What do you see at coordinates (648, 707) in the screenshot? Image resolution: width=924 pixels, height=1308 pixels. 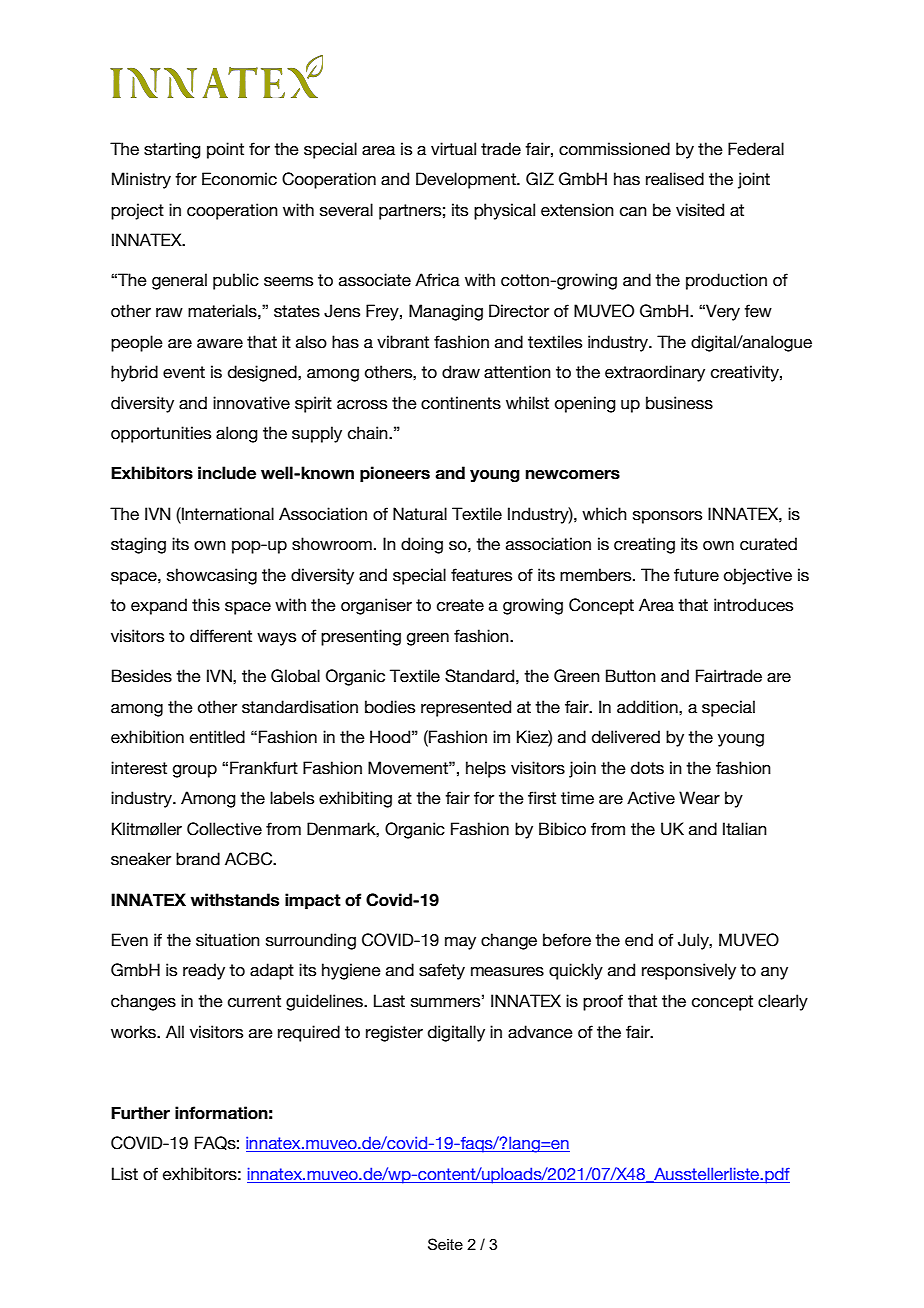 I see `addition` at bounding box center [648, 707].
